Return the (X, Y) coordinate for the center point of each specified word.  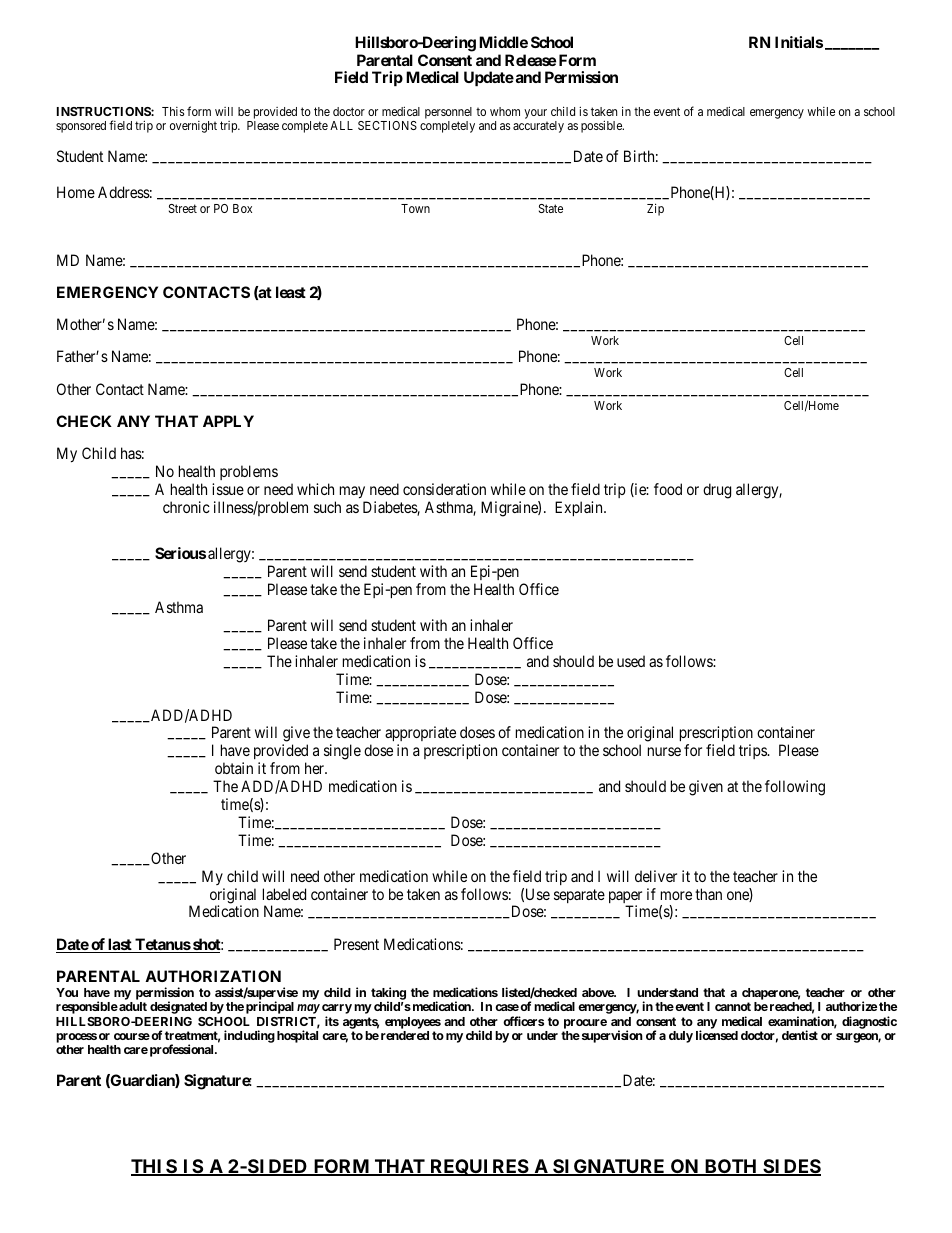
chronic (186, 507)
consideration (444, 489)
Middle (503, 42)
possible (602, 126)
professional (183, 1050)
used (631, 661)
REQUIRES (479, 1167)
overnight (193, 127)
